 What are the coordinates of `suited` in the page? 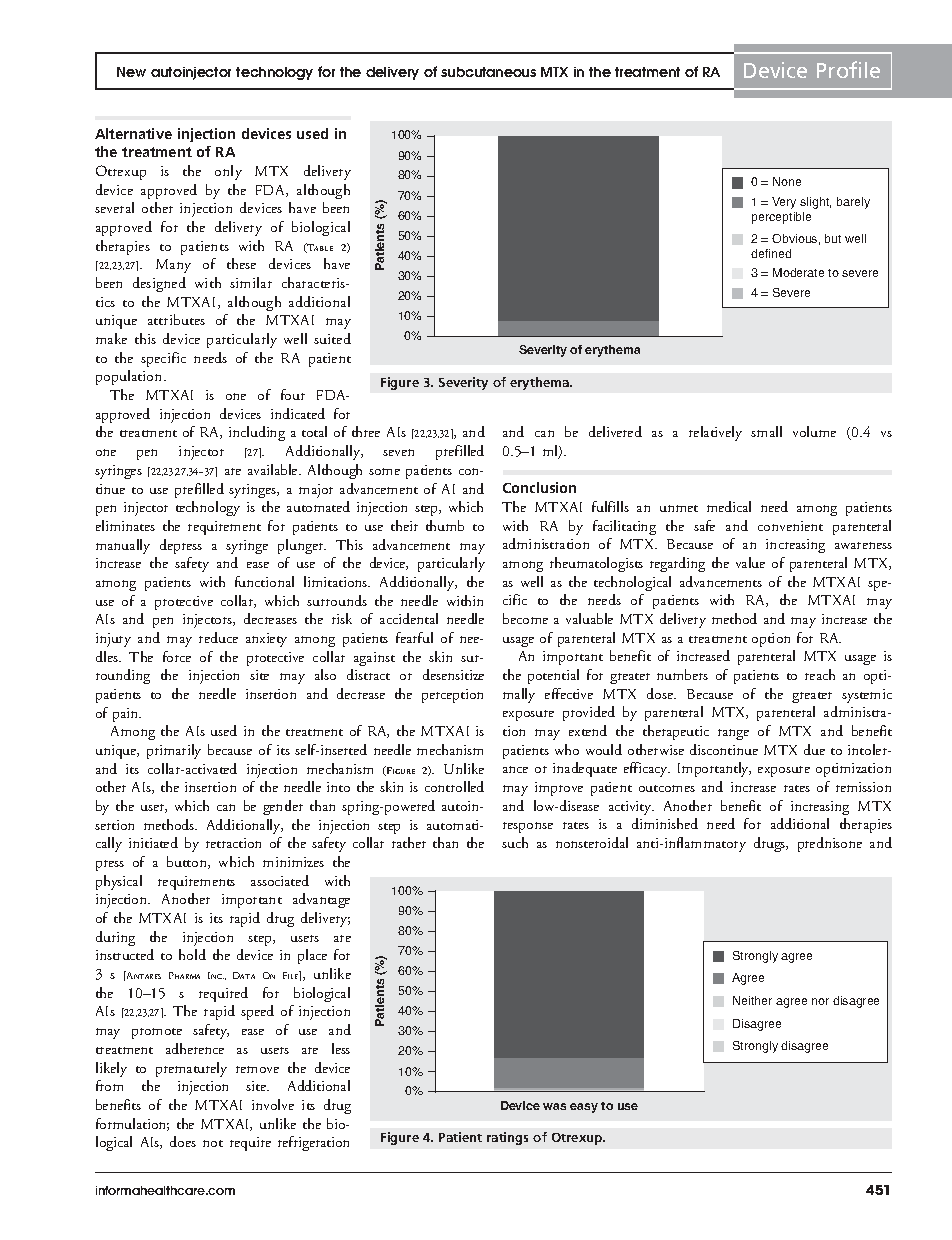 It's located at (332, 338).
